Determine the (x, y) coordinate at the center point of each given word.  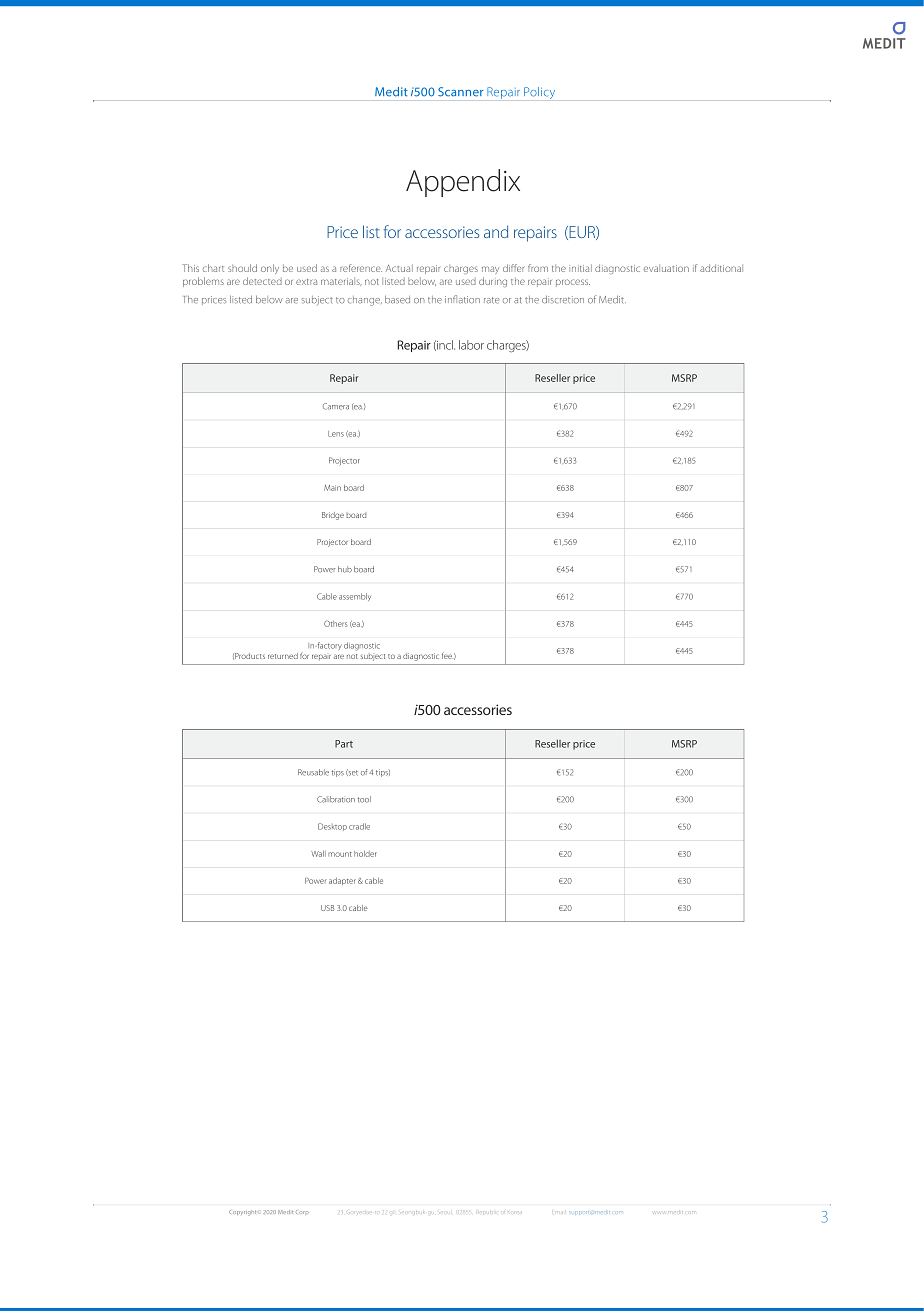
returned (283, 656)
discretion (563, 300)
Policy (539, 93)
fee (447, 655)
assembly (355, 597)
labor (471, 345)
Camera (336, 406)
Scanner (460, 92)
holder (365, 854)
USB (327, 908)
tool (364, 799)
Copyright (242, 1213)
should (242, 268)
